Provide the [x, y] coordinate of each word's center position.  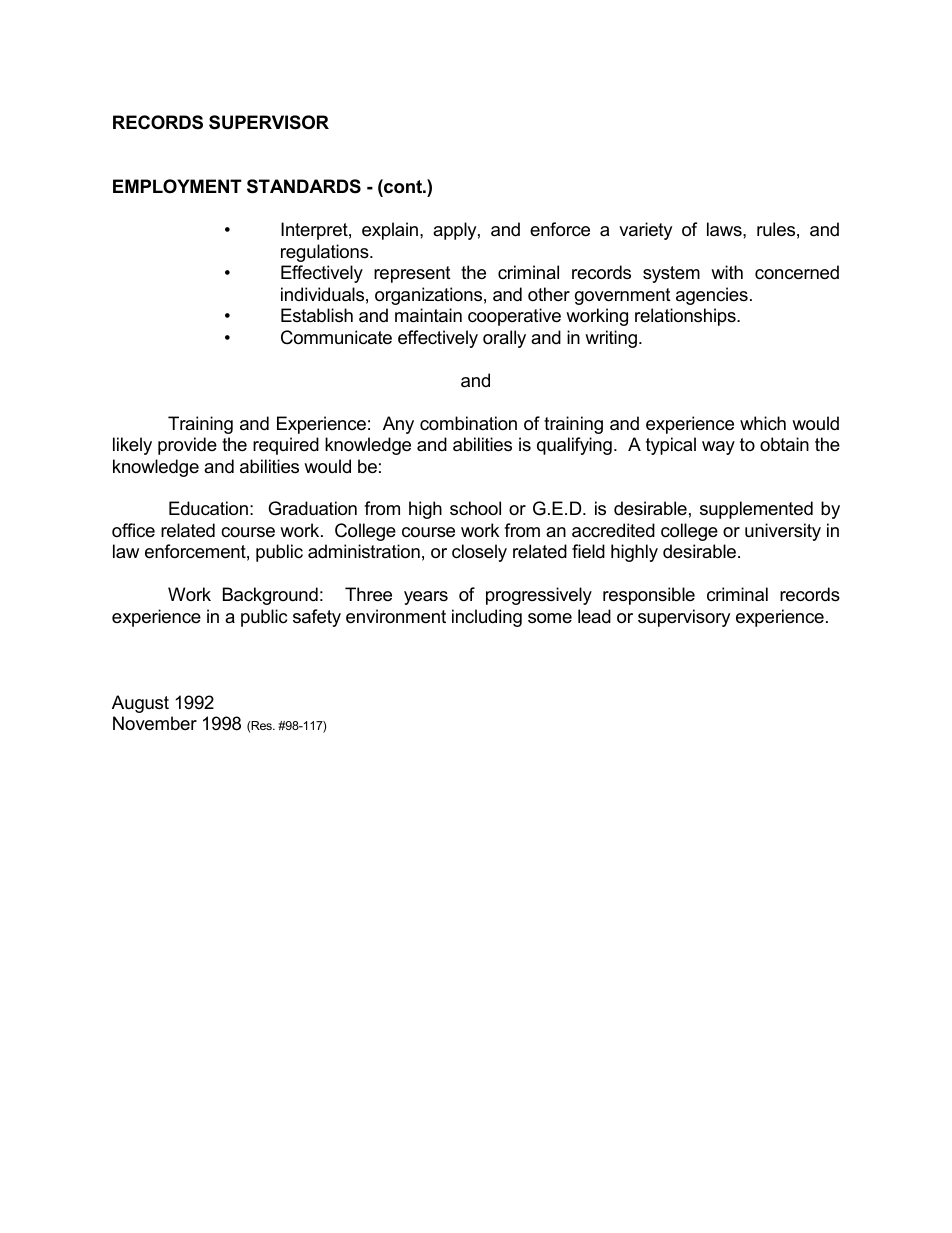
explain [391, 231]
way [718, 448]
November [155, 723]
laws [725, 229]
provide [187, 446]
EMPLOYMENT [177, 186]
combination [468, 423]
